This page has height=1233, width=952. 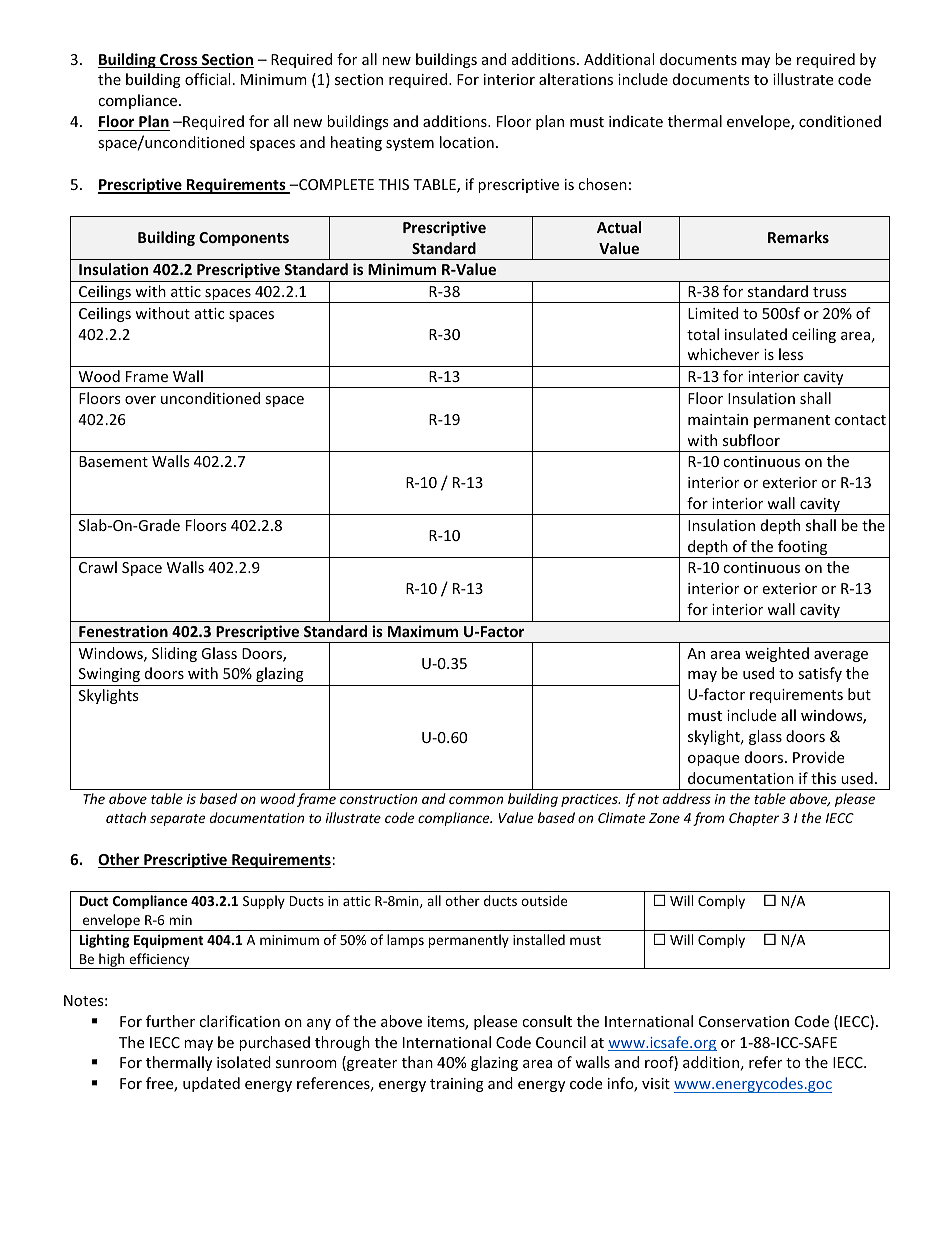 What do you see at coordinates (457, 1085) in the page?
I see `training` at bounding box center [457, 1085].
